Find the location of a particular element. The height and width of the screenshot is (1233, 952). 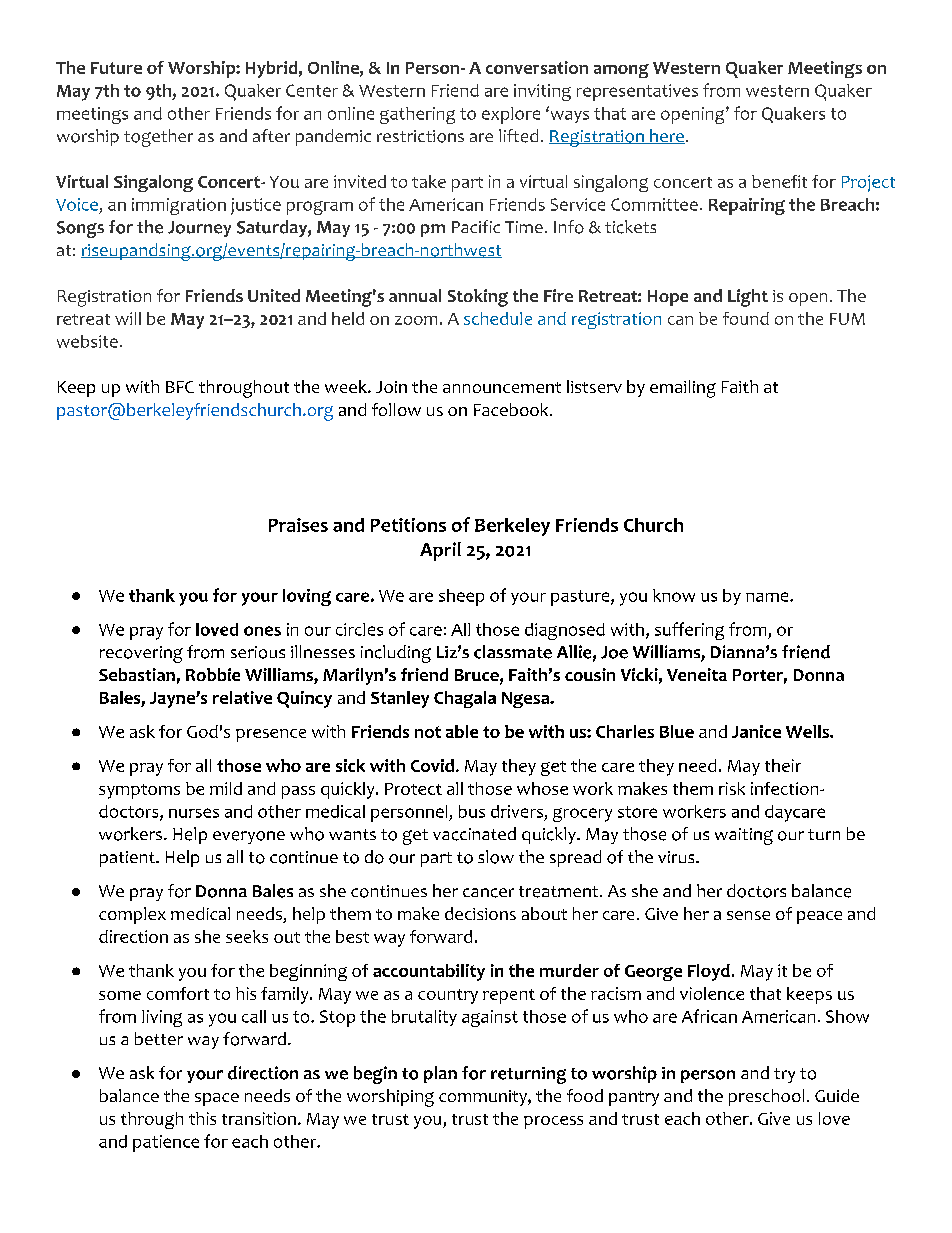

this is located at coordinates (202, 1118).
